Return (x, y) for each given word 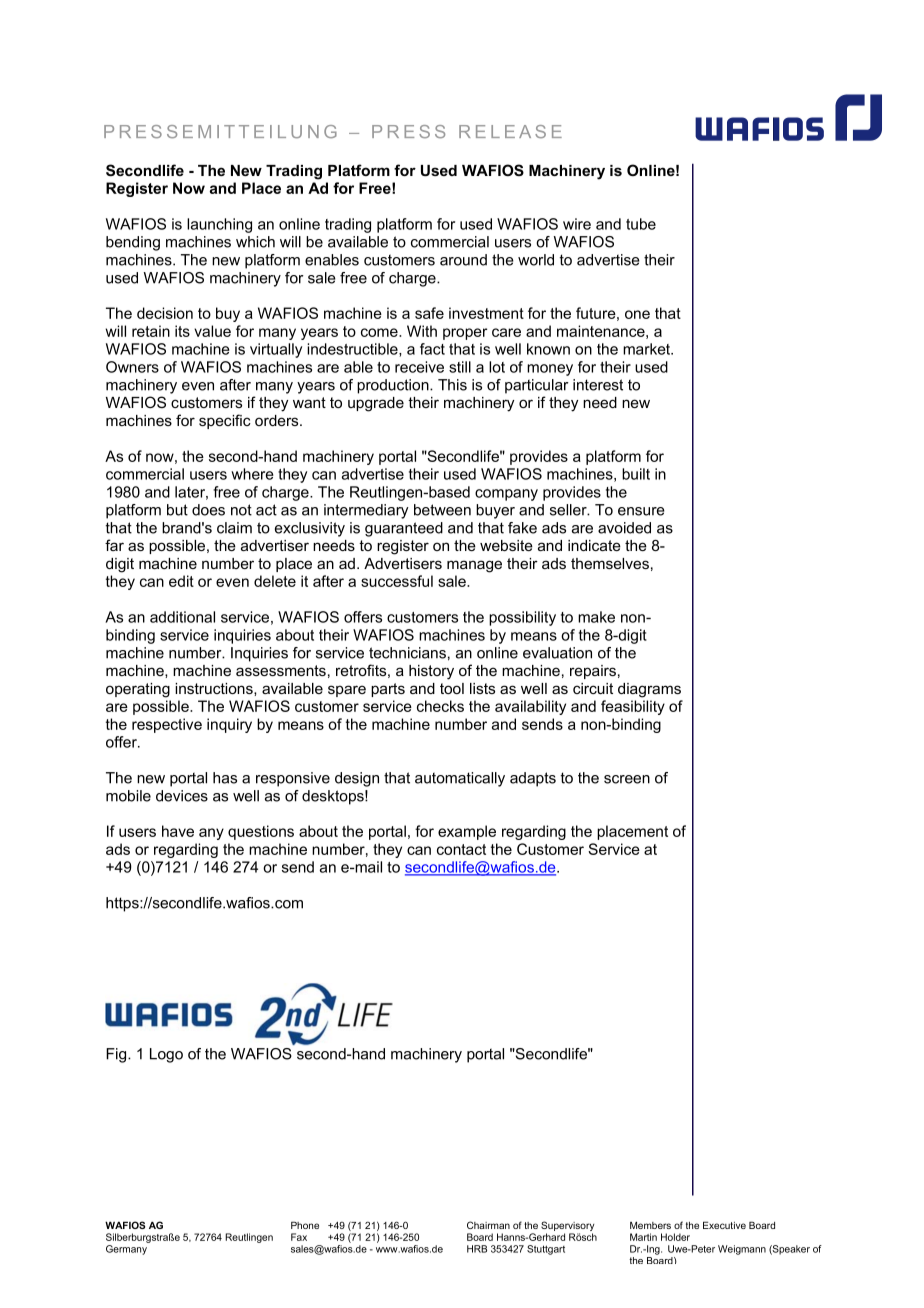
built (636, 474)
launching (219, 225)
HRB (477, 1249)
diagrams (649, 690)
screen (627, 779)
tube (641, 224)
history (431, 672)
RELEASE (510, 131)
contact (461, 849)
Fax (299, 1237)
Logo (166, 1055)
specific (225, 421)
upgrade (376, 404)
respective (167, 725)
